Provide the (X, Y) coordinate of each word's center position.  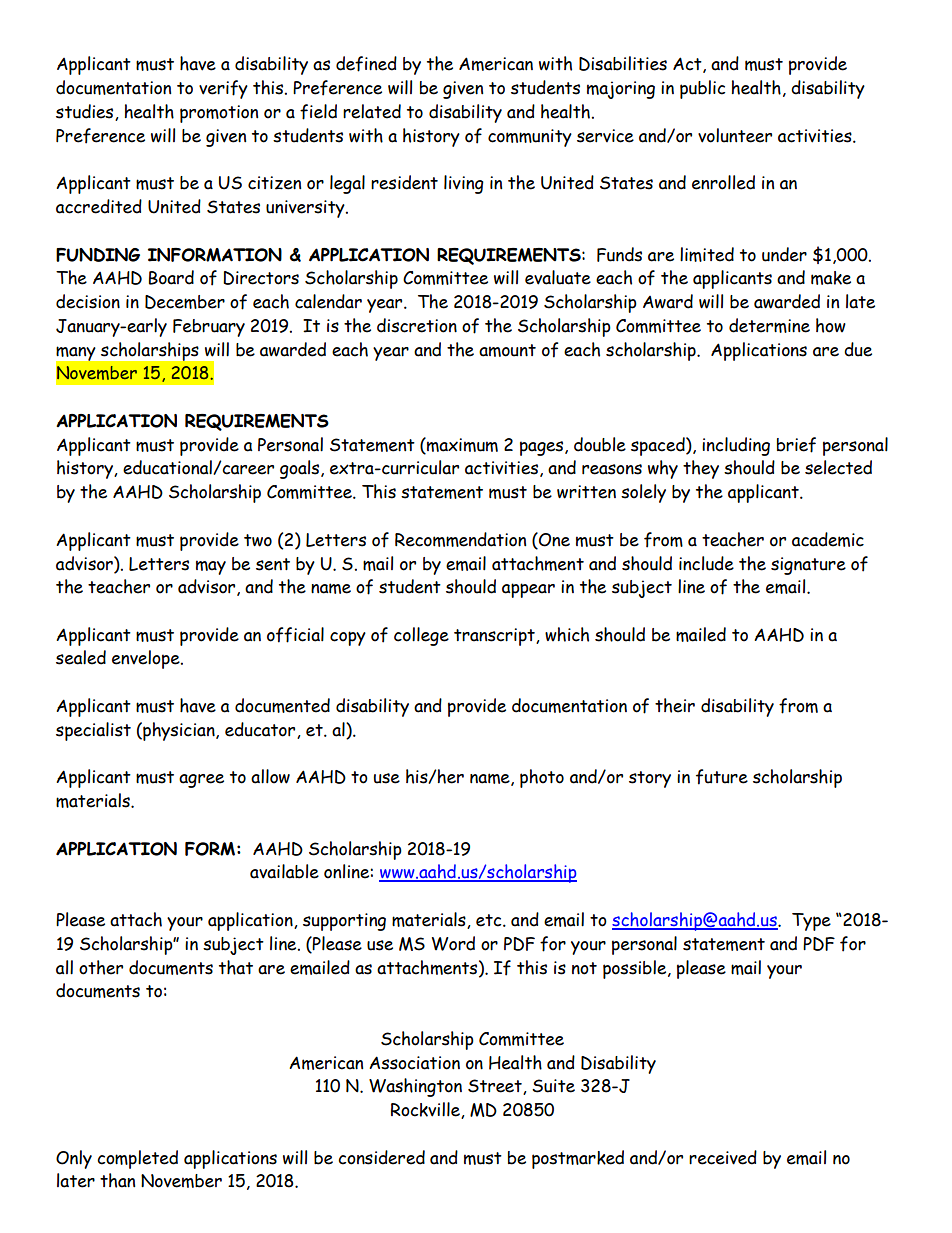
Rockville (426, 1110)
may (211, 567)
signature (808, 566)
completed (137, 1159)
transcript (495, 637)
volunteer (735, 135)
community (530, 138)
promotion (219, 114)
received (723, 1157)
